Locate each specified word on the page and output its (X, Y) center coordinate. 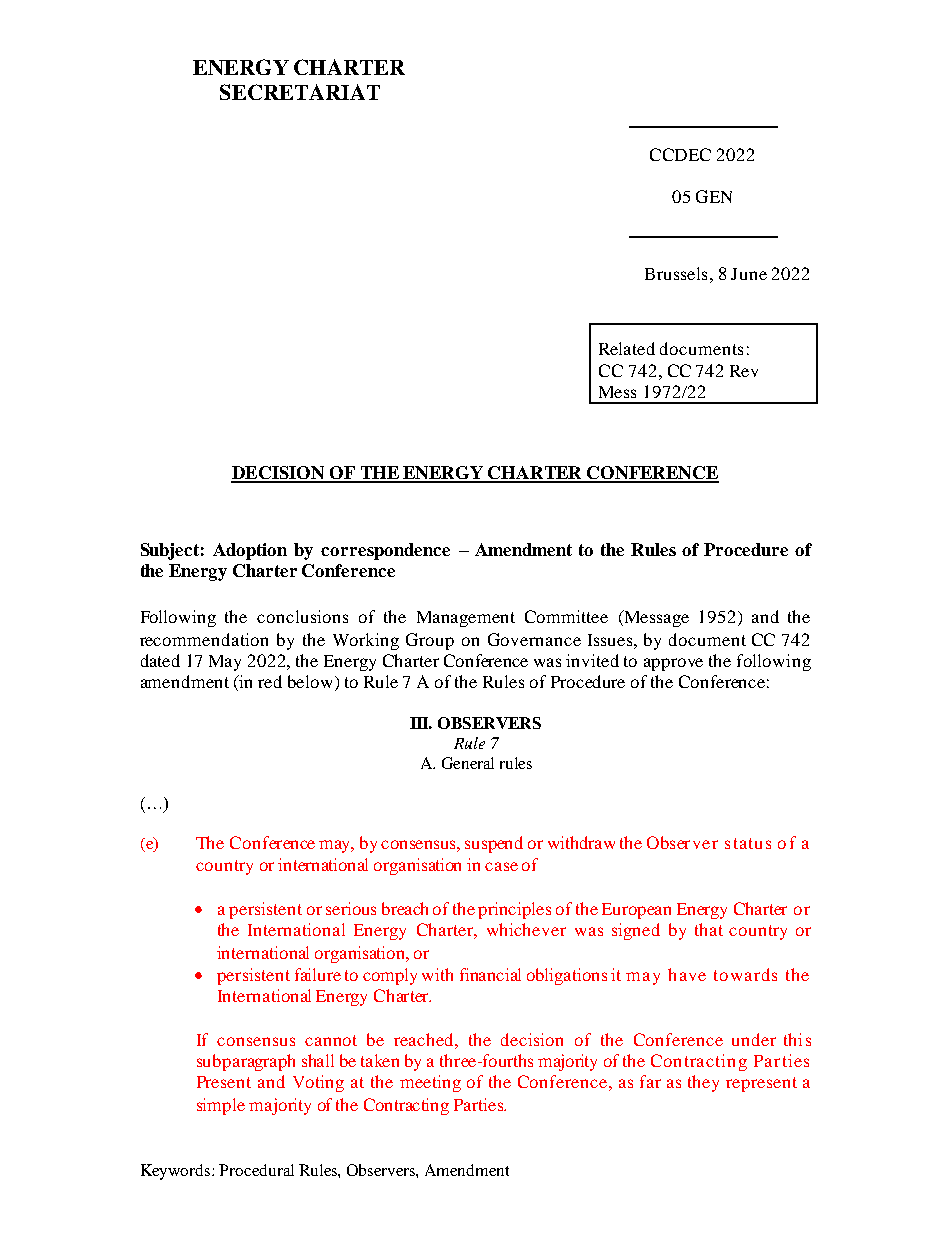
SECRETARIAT (300, 92)
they (703, 1083)
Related (627, 348)
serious (351, 908)
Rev (744, 371)
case (501, 866)
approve (673, 664)
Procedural (256, 1170)
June (749, 274)
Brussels (676, 273)
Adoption (250, 551)
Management (466, 619)
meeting (430, 1083)
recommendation (204, 639)
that (709, 929)
